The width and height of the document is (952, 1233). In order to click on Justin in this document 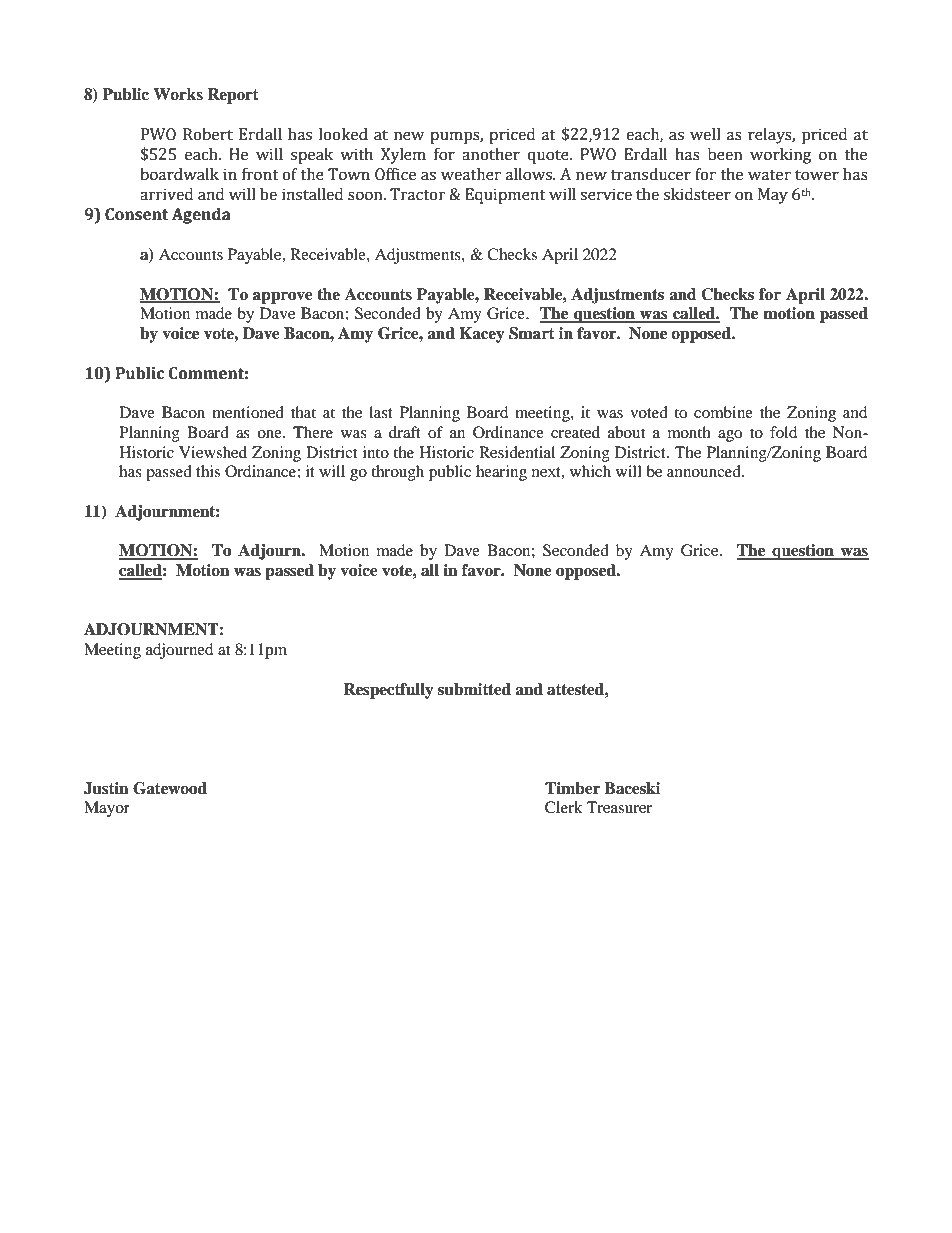, I will do `click(106, 788)`.
